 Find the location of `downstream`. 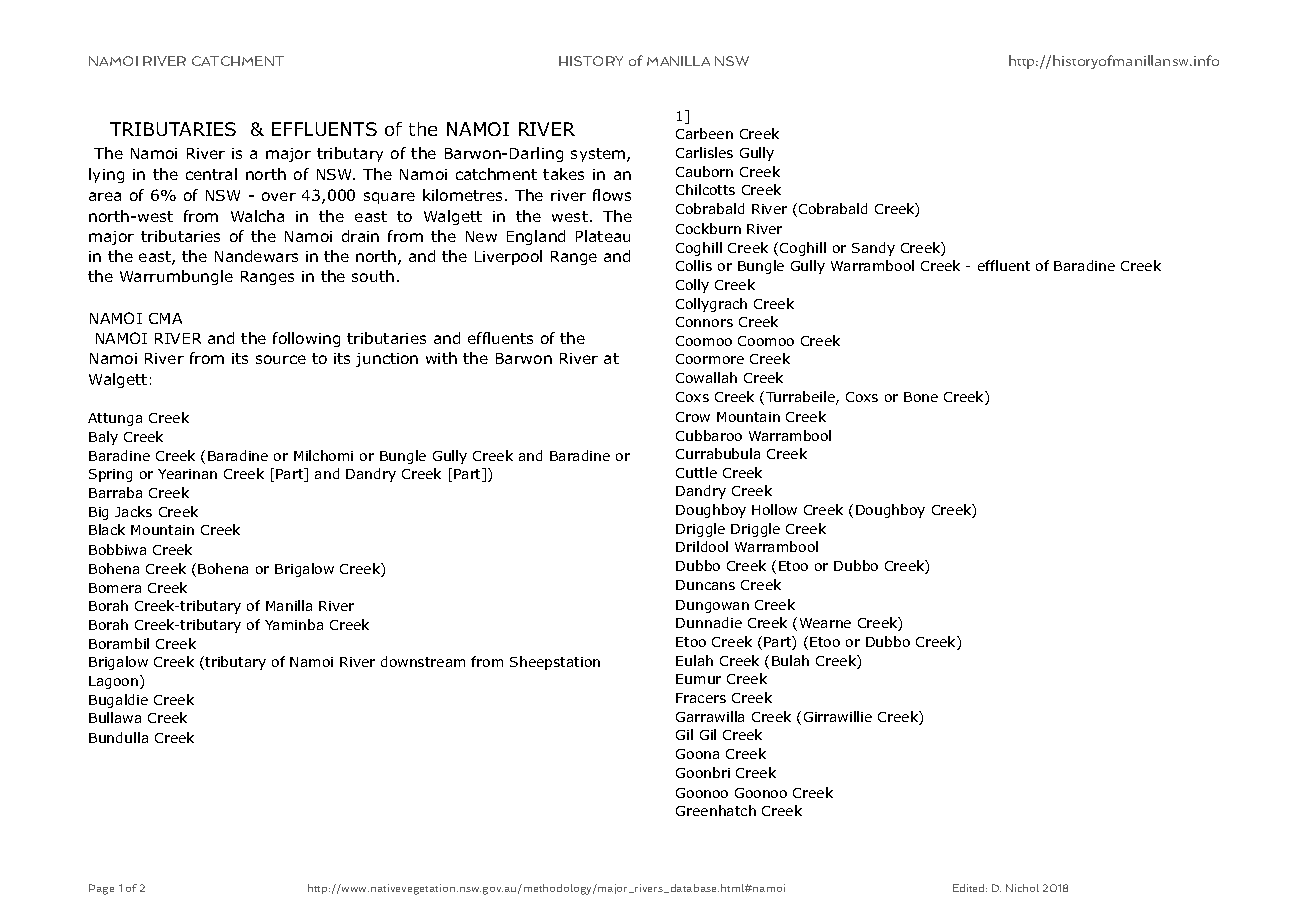

downstream is located at coordinates (423, 661).
